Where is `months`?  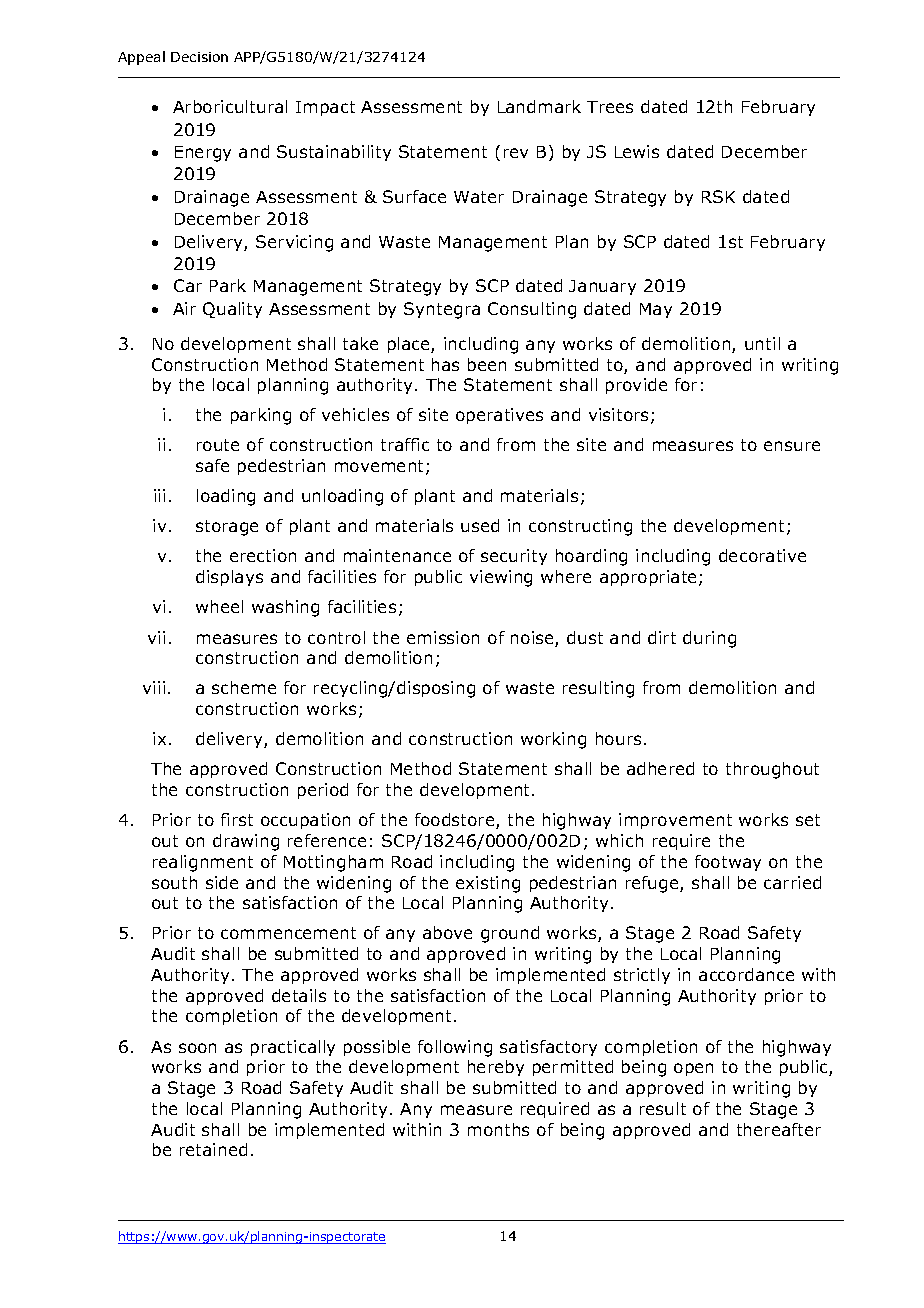 months is located at coordinates (498, 1129).
